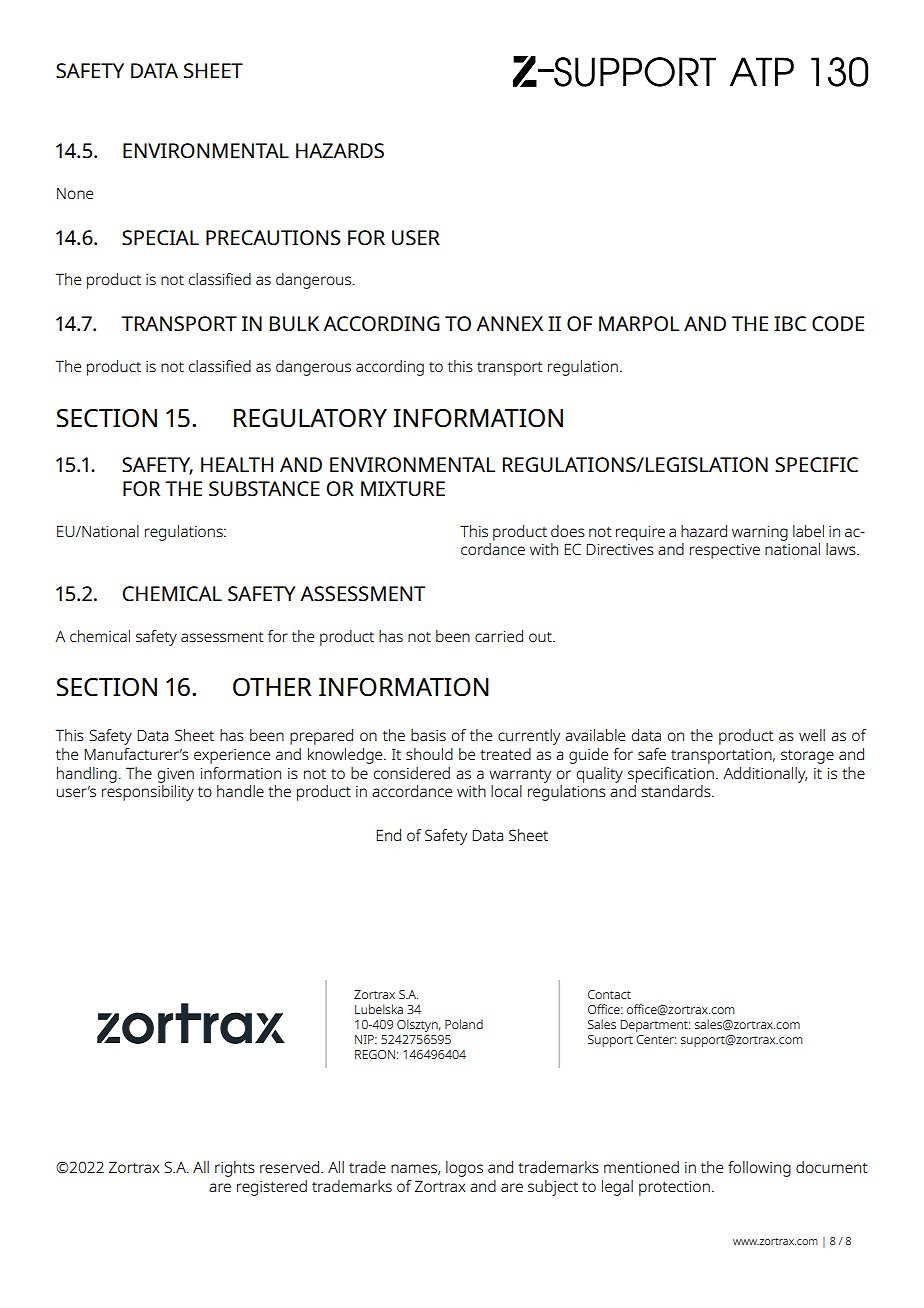 This page has height=1308, width=924. I want to click on HEALTH, so click(237, 464).
